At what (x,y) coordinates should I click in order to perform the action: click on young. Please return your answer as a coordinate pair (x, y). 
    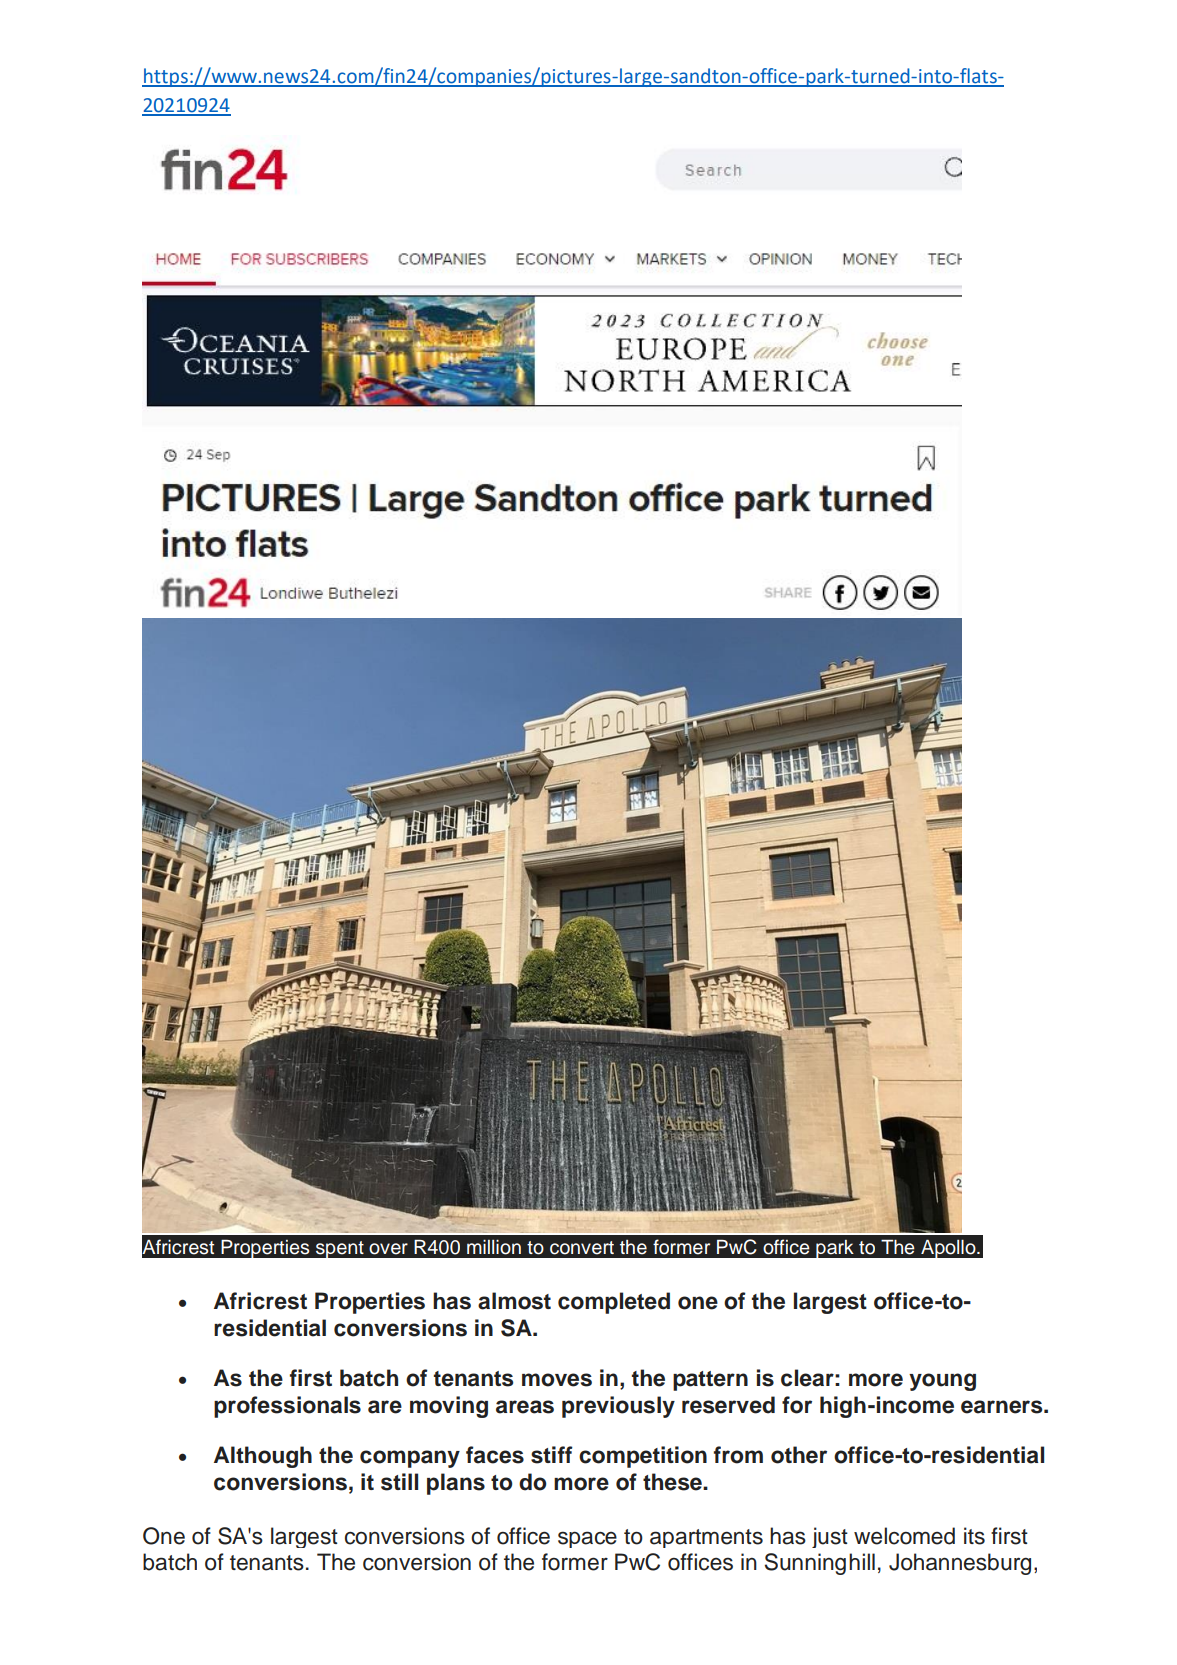
    Looking at the image, I should click on (942, 1382).
